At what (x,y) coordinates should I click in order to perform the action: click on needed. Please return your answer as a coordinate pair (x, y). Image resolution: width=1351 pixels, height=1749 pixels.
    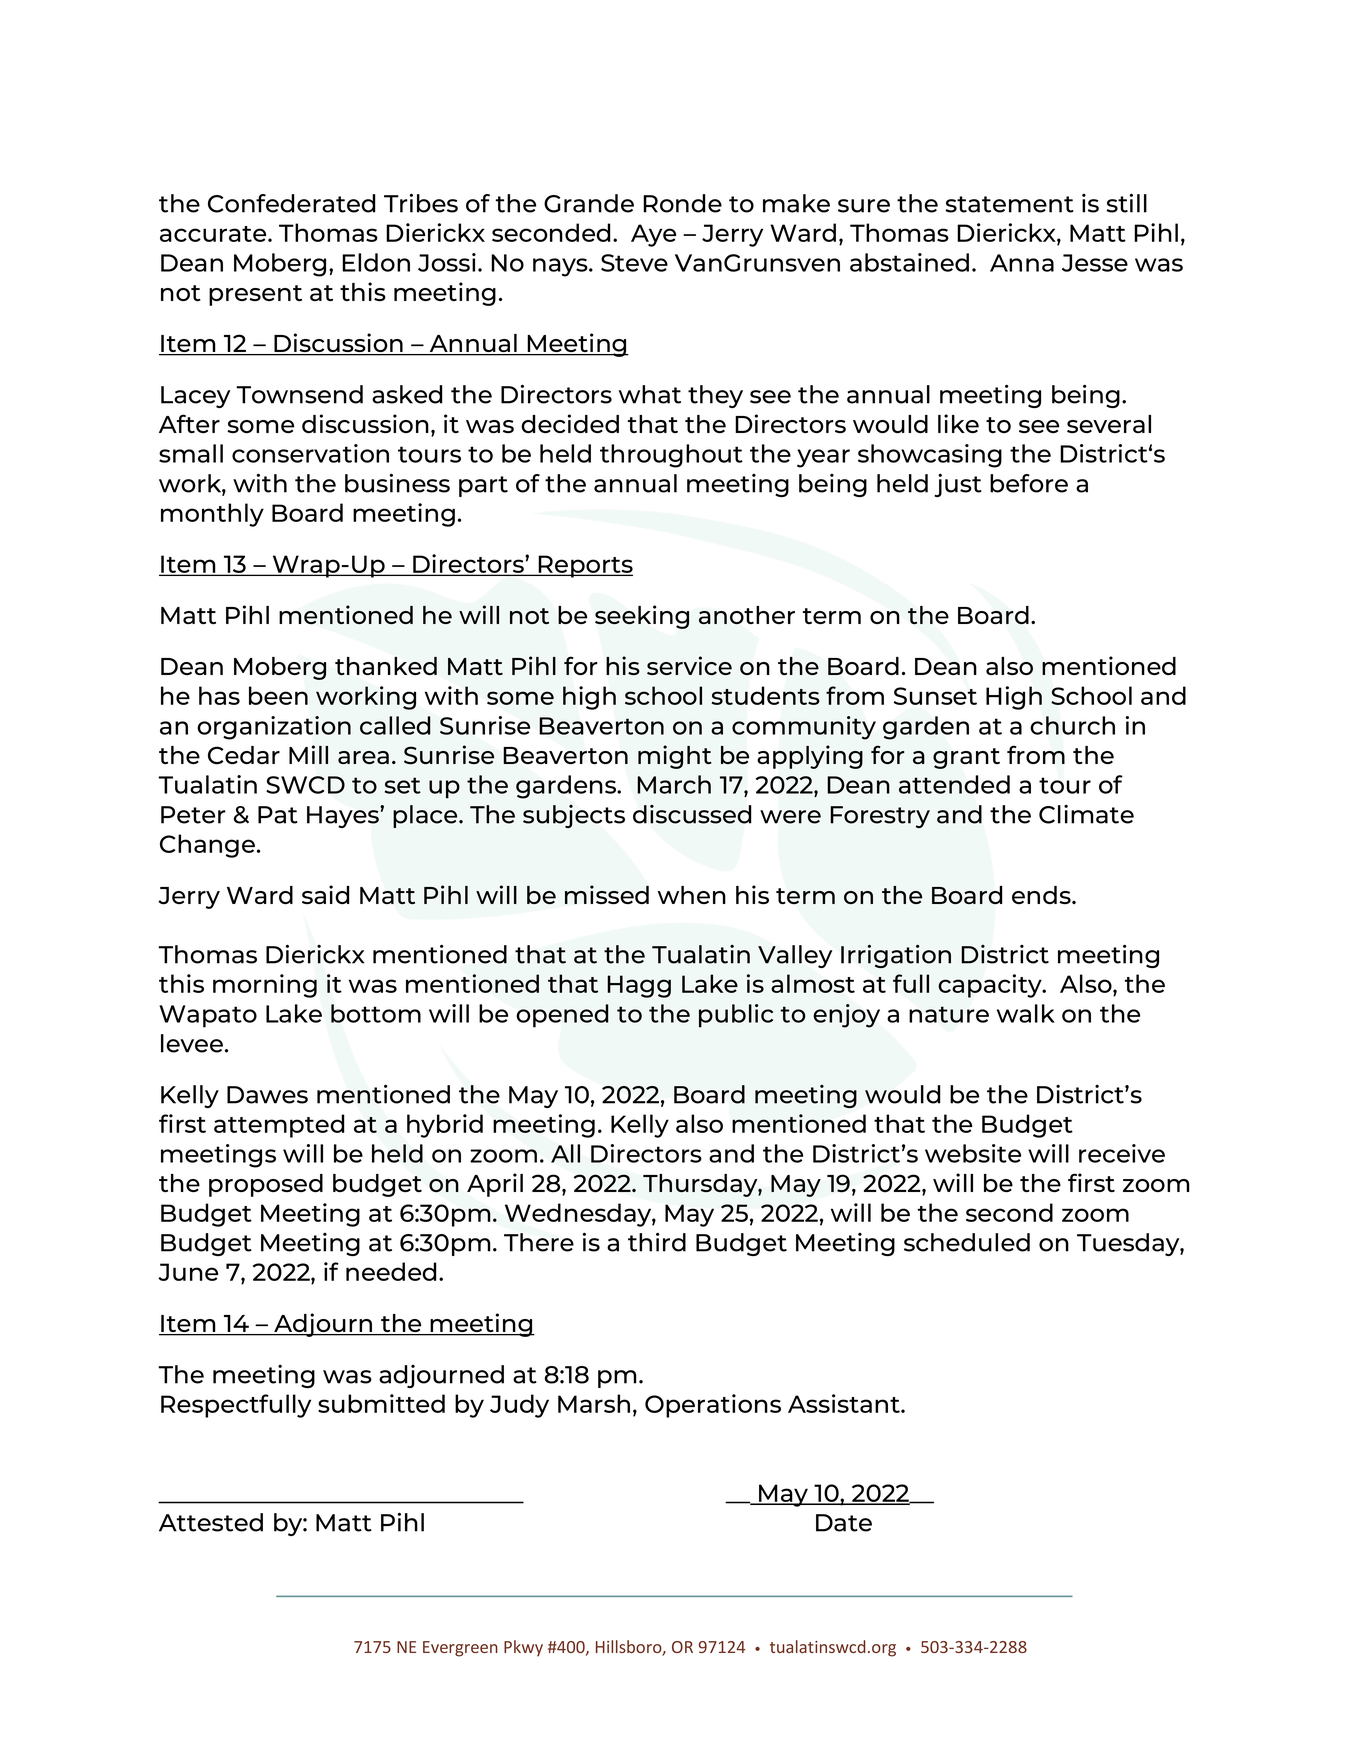
    Looking at the image, I should click on (391, 1271).
